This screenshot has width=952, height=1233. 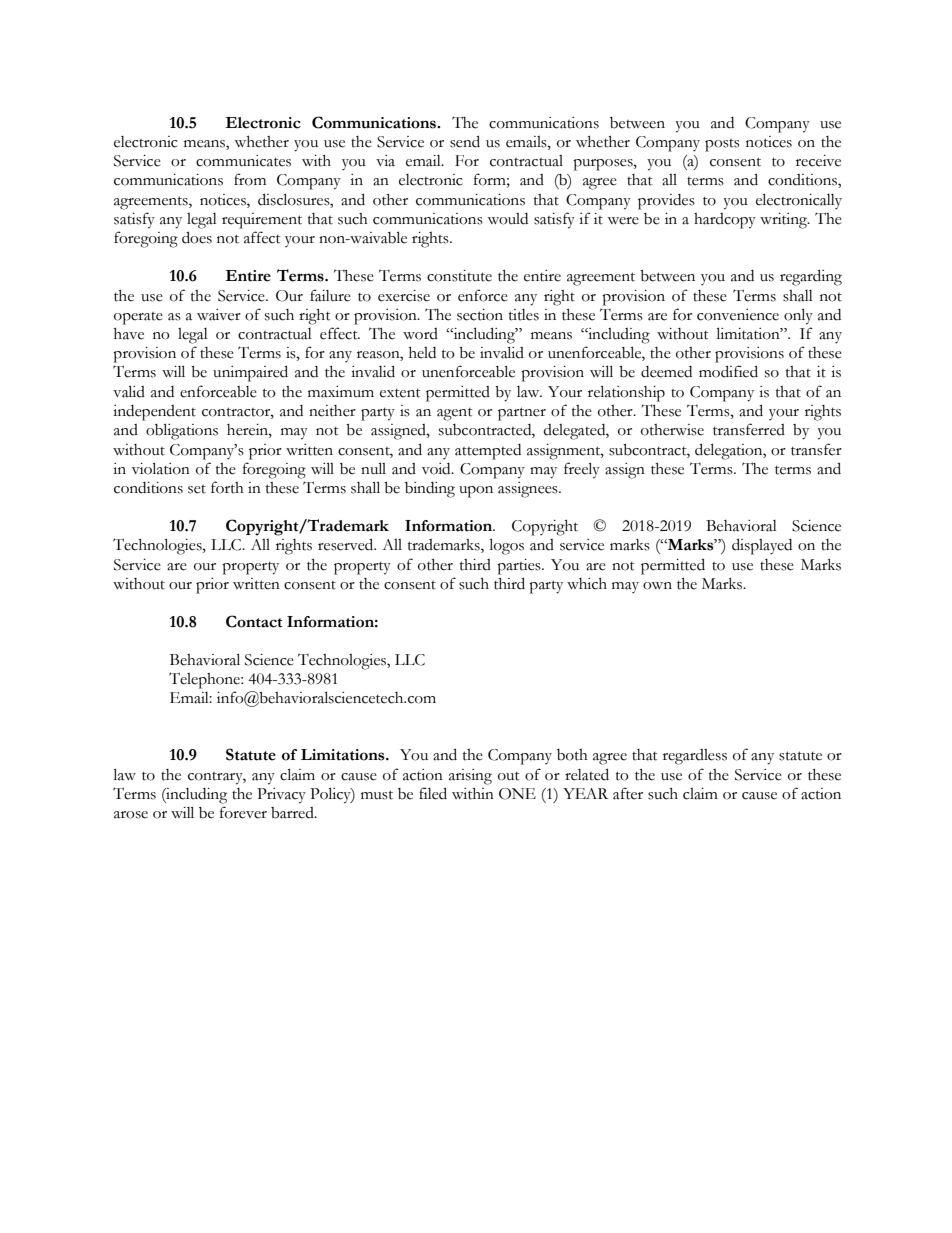 I want to click on Contact, so click(x=254, y=621).
